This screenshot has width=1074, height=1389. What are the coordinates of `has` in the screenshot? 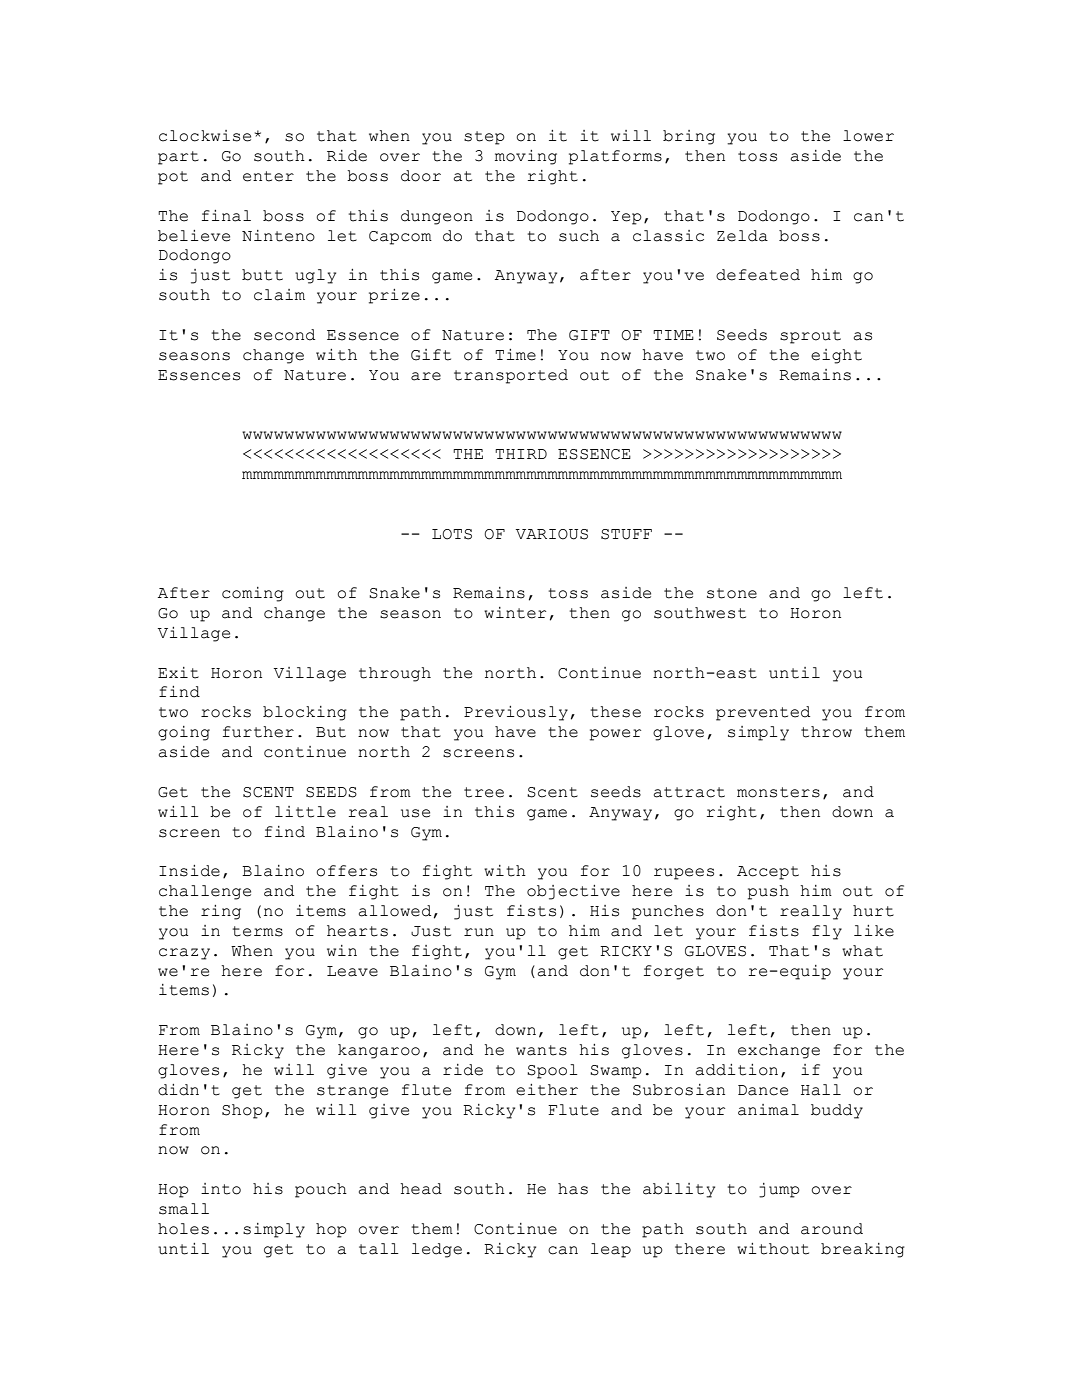 It's located at (573, 1189).
